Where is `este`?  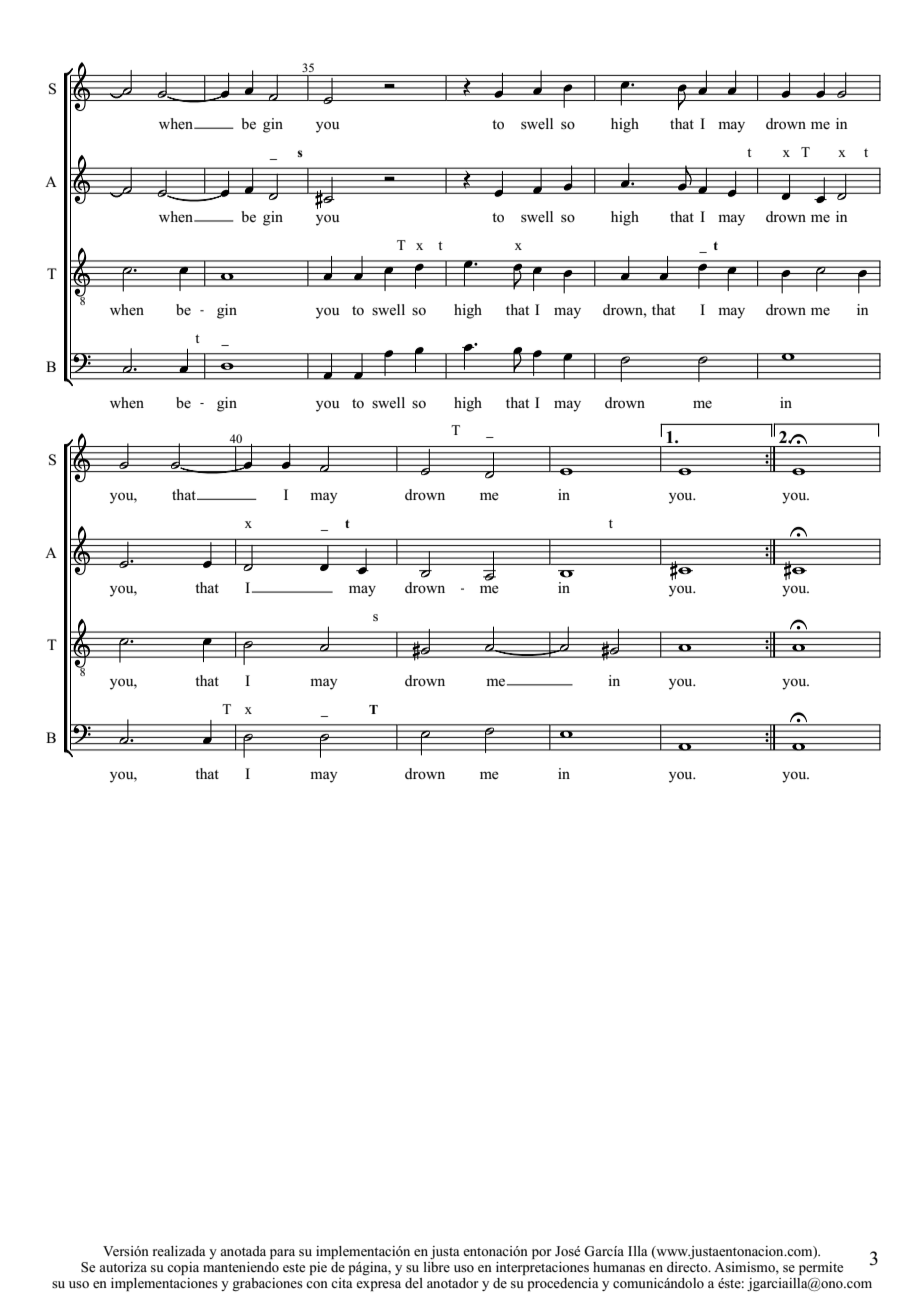
este is located at coordinates (294, 1267).
